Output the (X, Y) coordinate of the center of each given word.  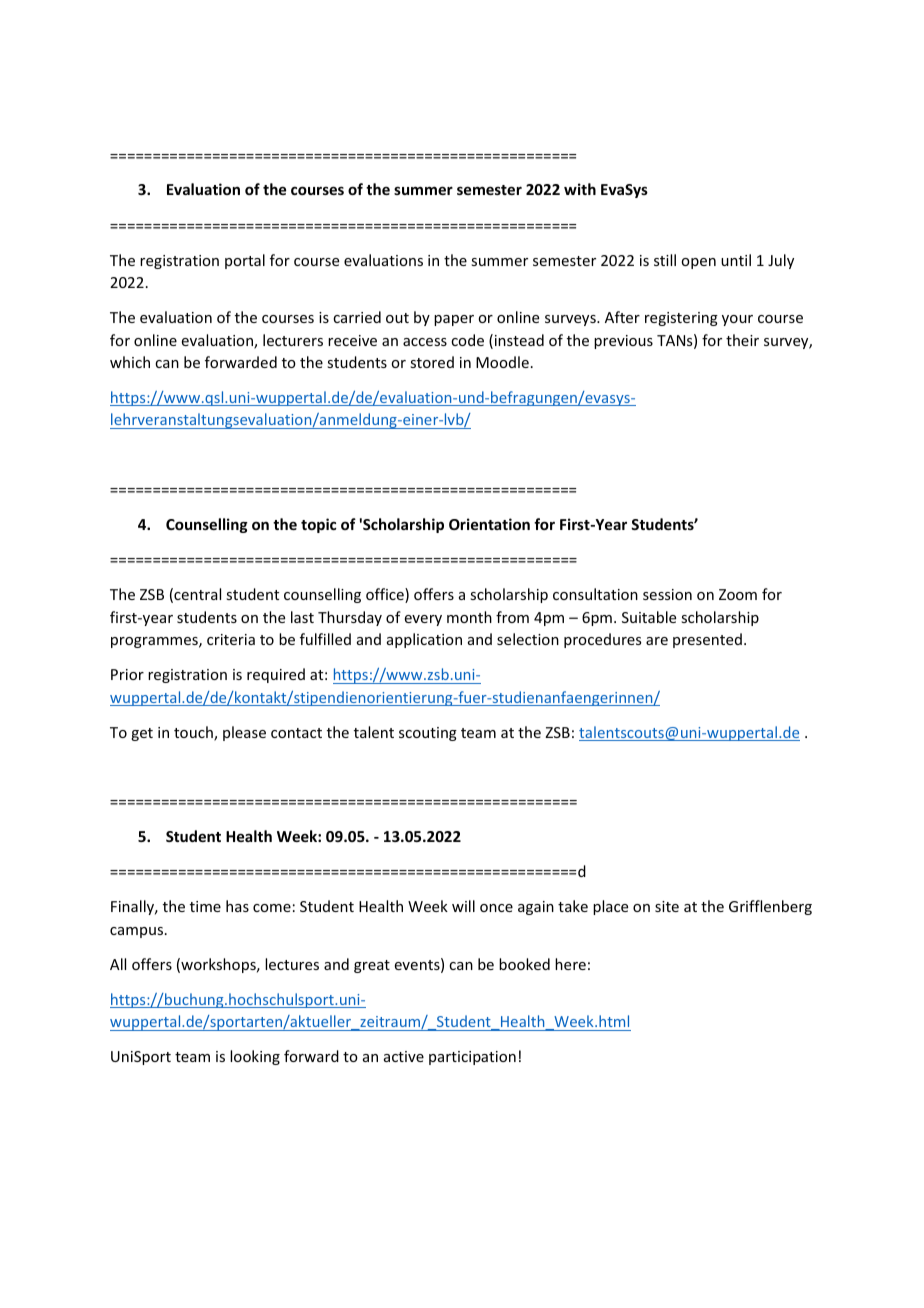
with (580, 189)
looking (255, 1057)
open (698, 263)
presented (707, 640)
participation (472, 1058)
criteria (231, 639)
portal (245, 261)
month (469, 617)
